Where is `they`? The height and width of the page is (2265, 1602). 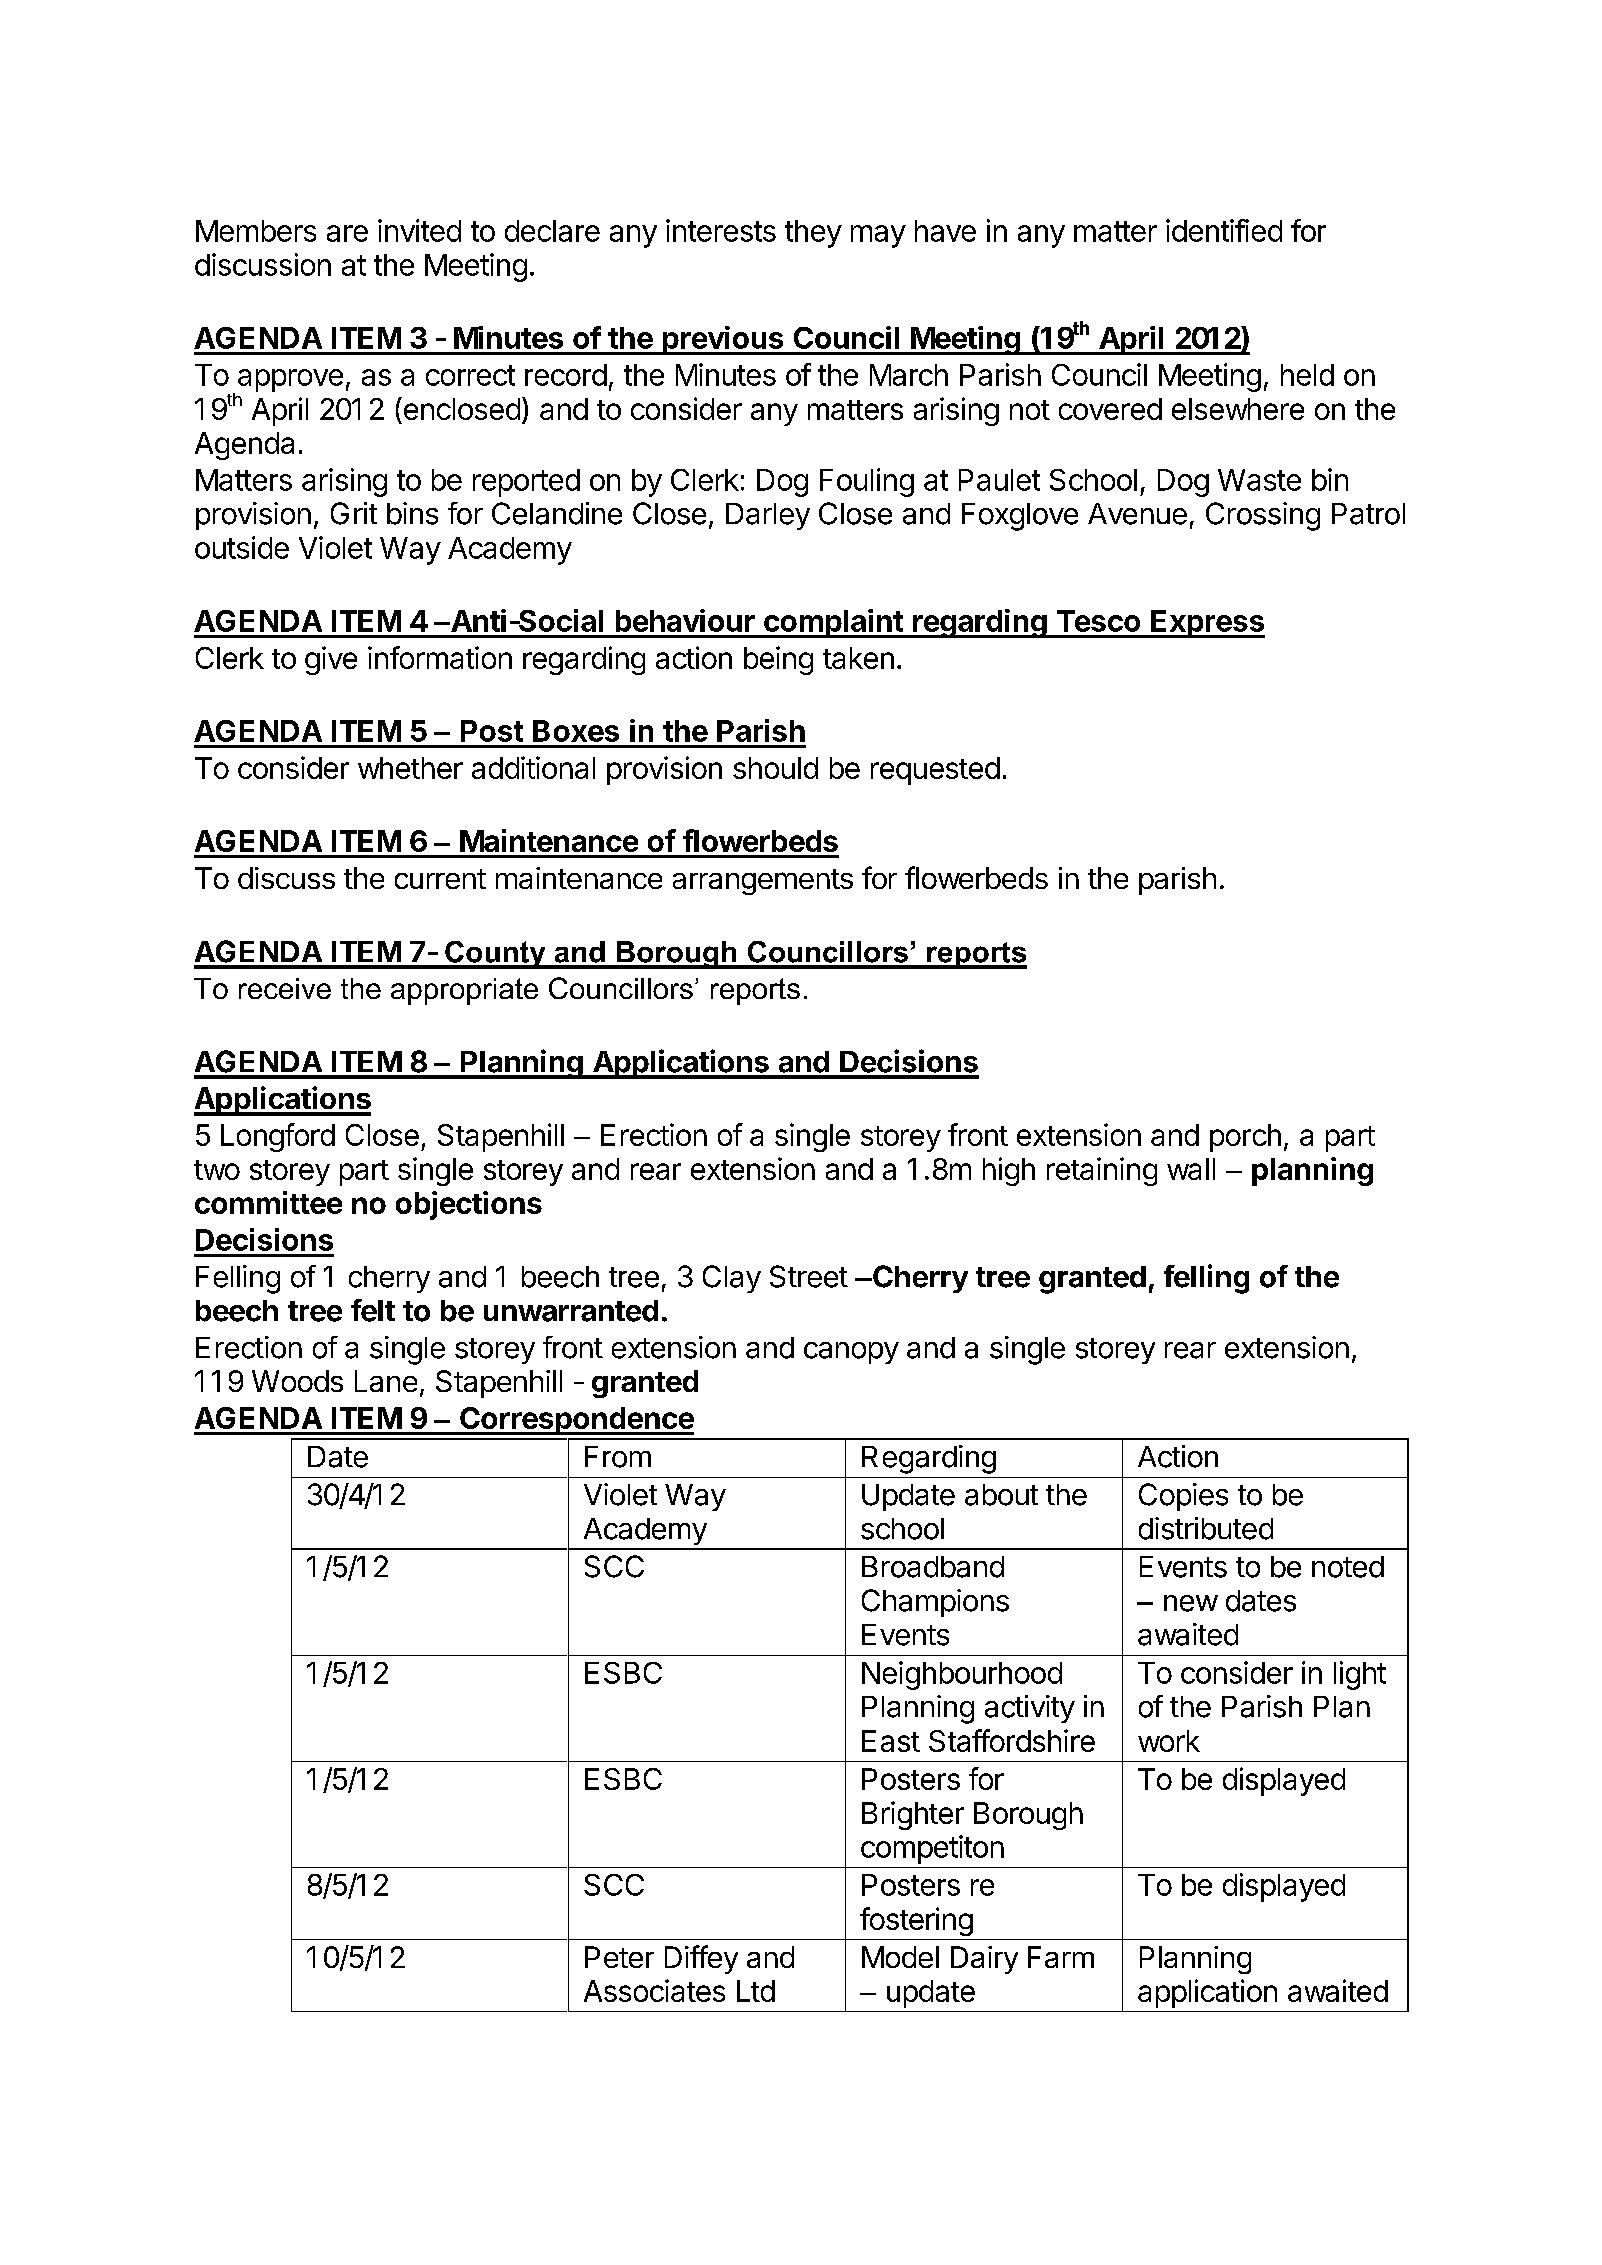
they is located at coordinates (813, 234).
